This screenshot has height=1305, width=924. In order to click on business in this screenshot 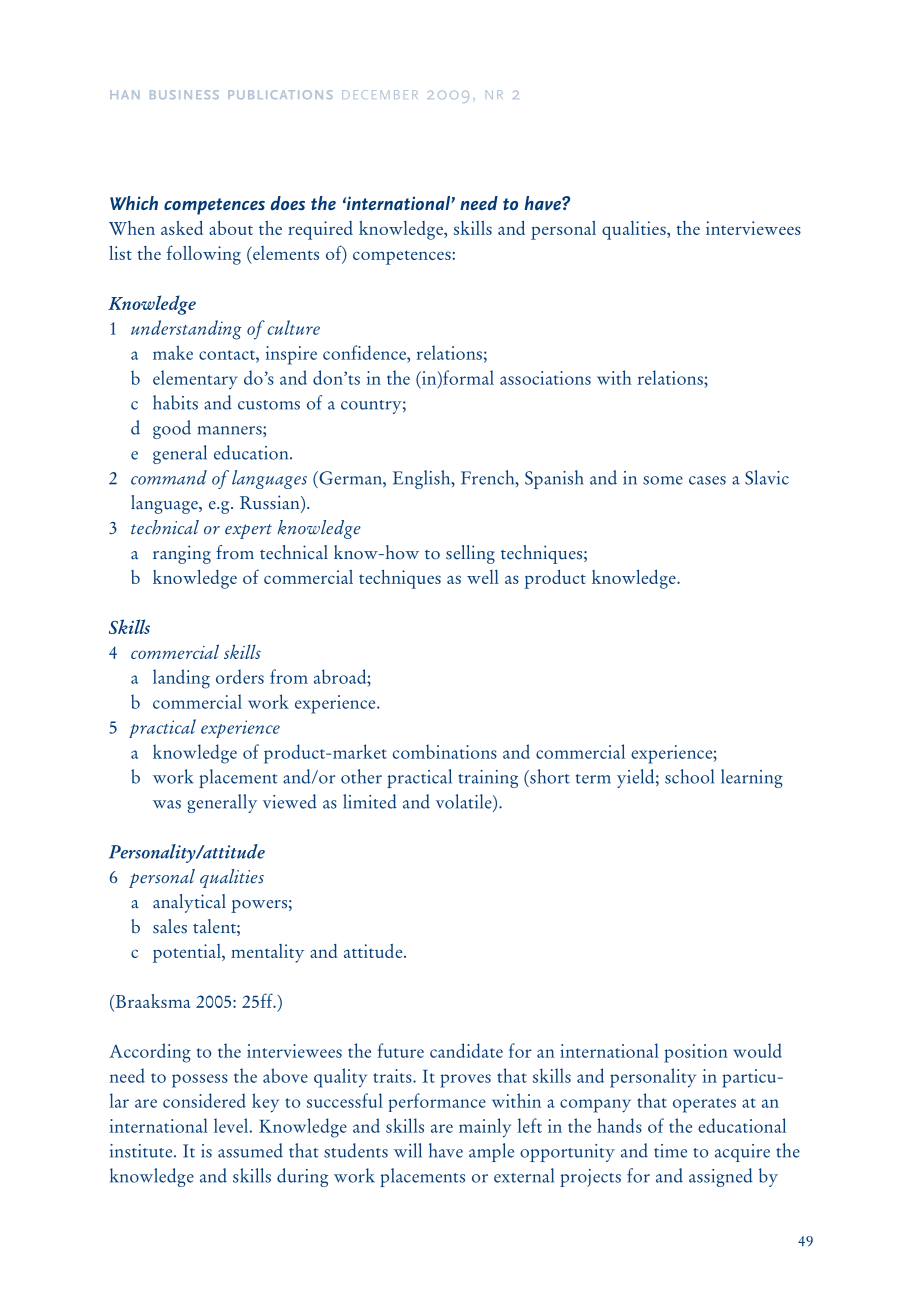, I will do `click(184, 94)`.
